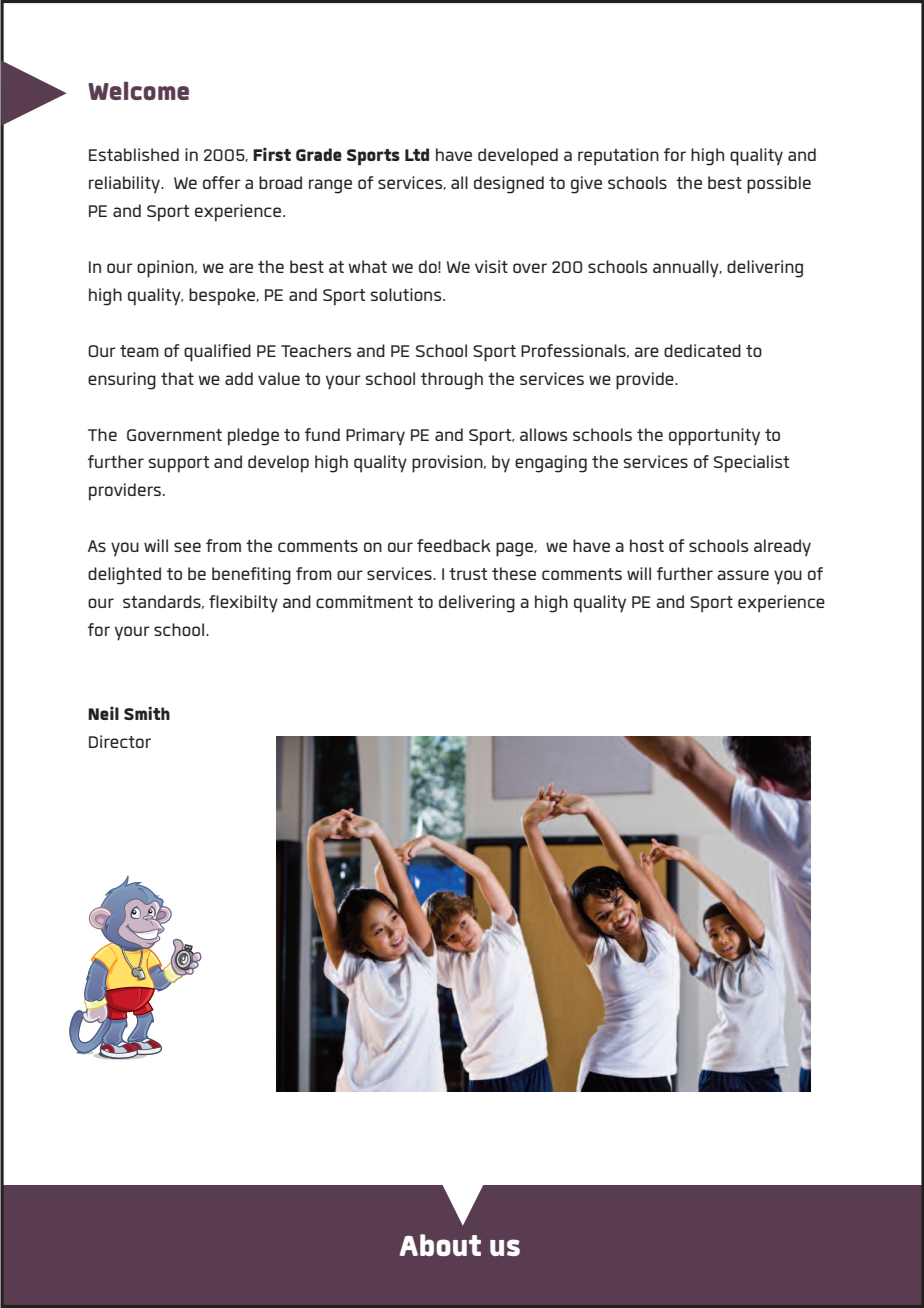  I want to click on Director, so click(120, 741).
